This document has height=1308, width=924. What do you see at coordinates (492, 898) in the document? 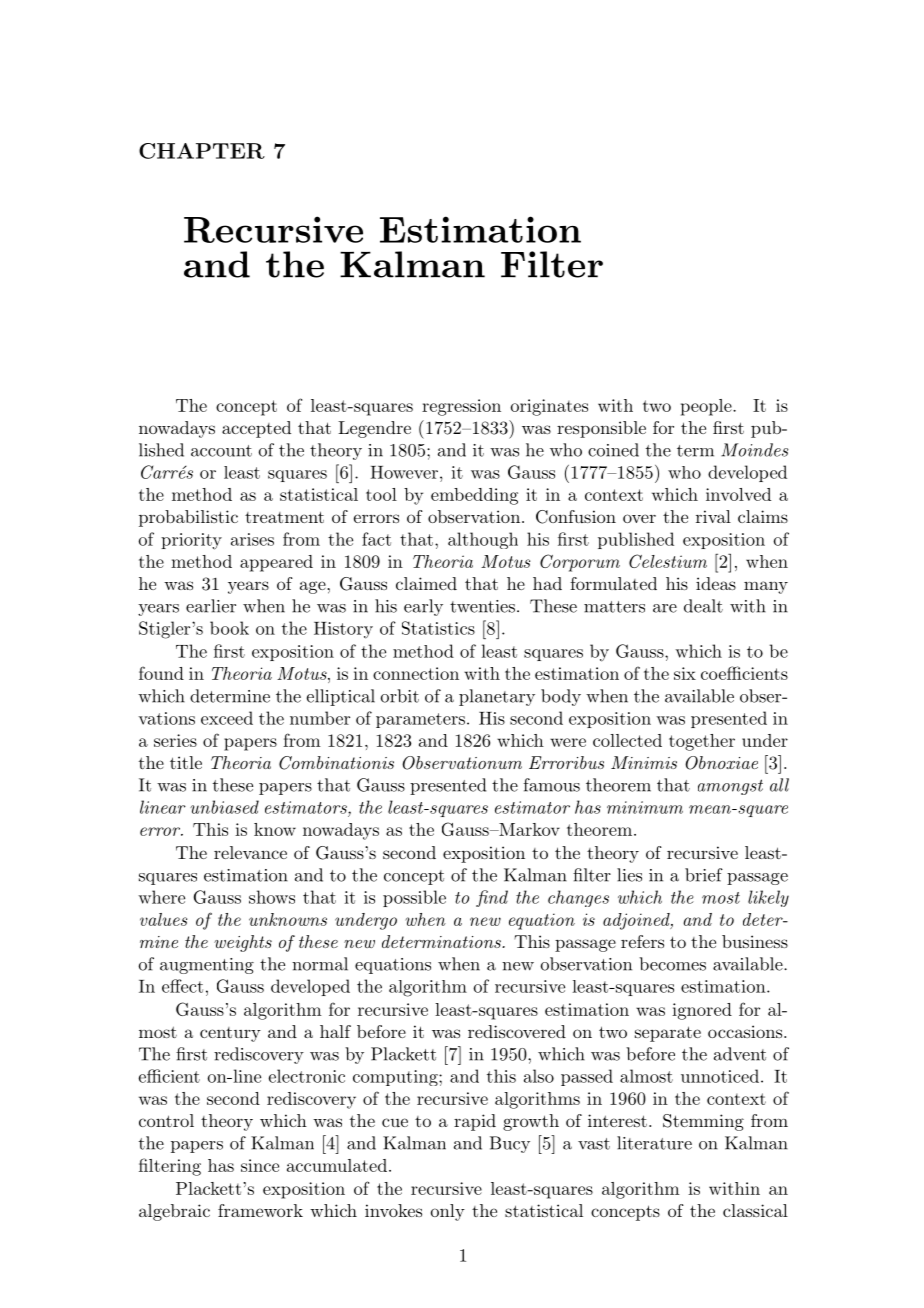
I see `find` at bounding box center [492, 898].
